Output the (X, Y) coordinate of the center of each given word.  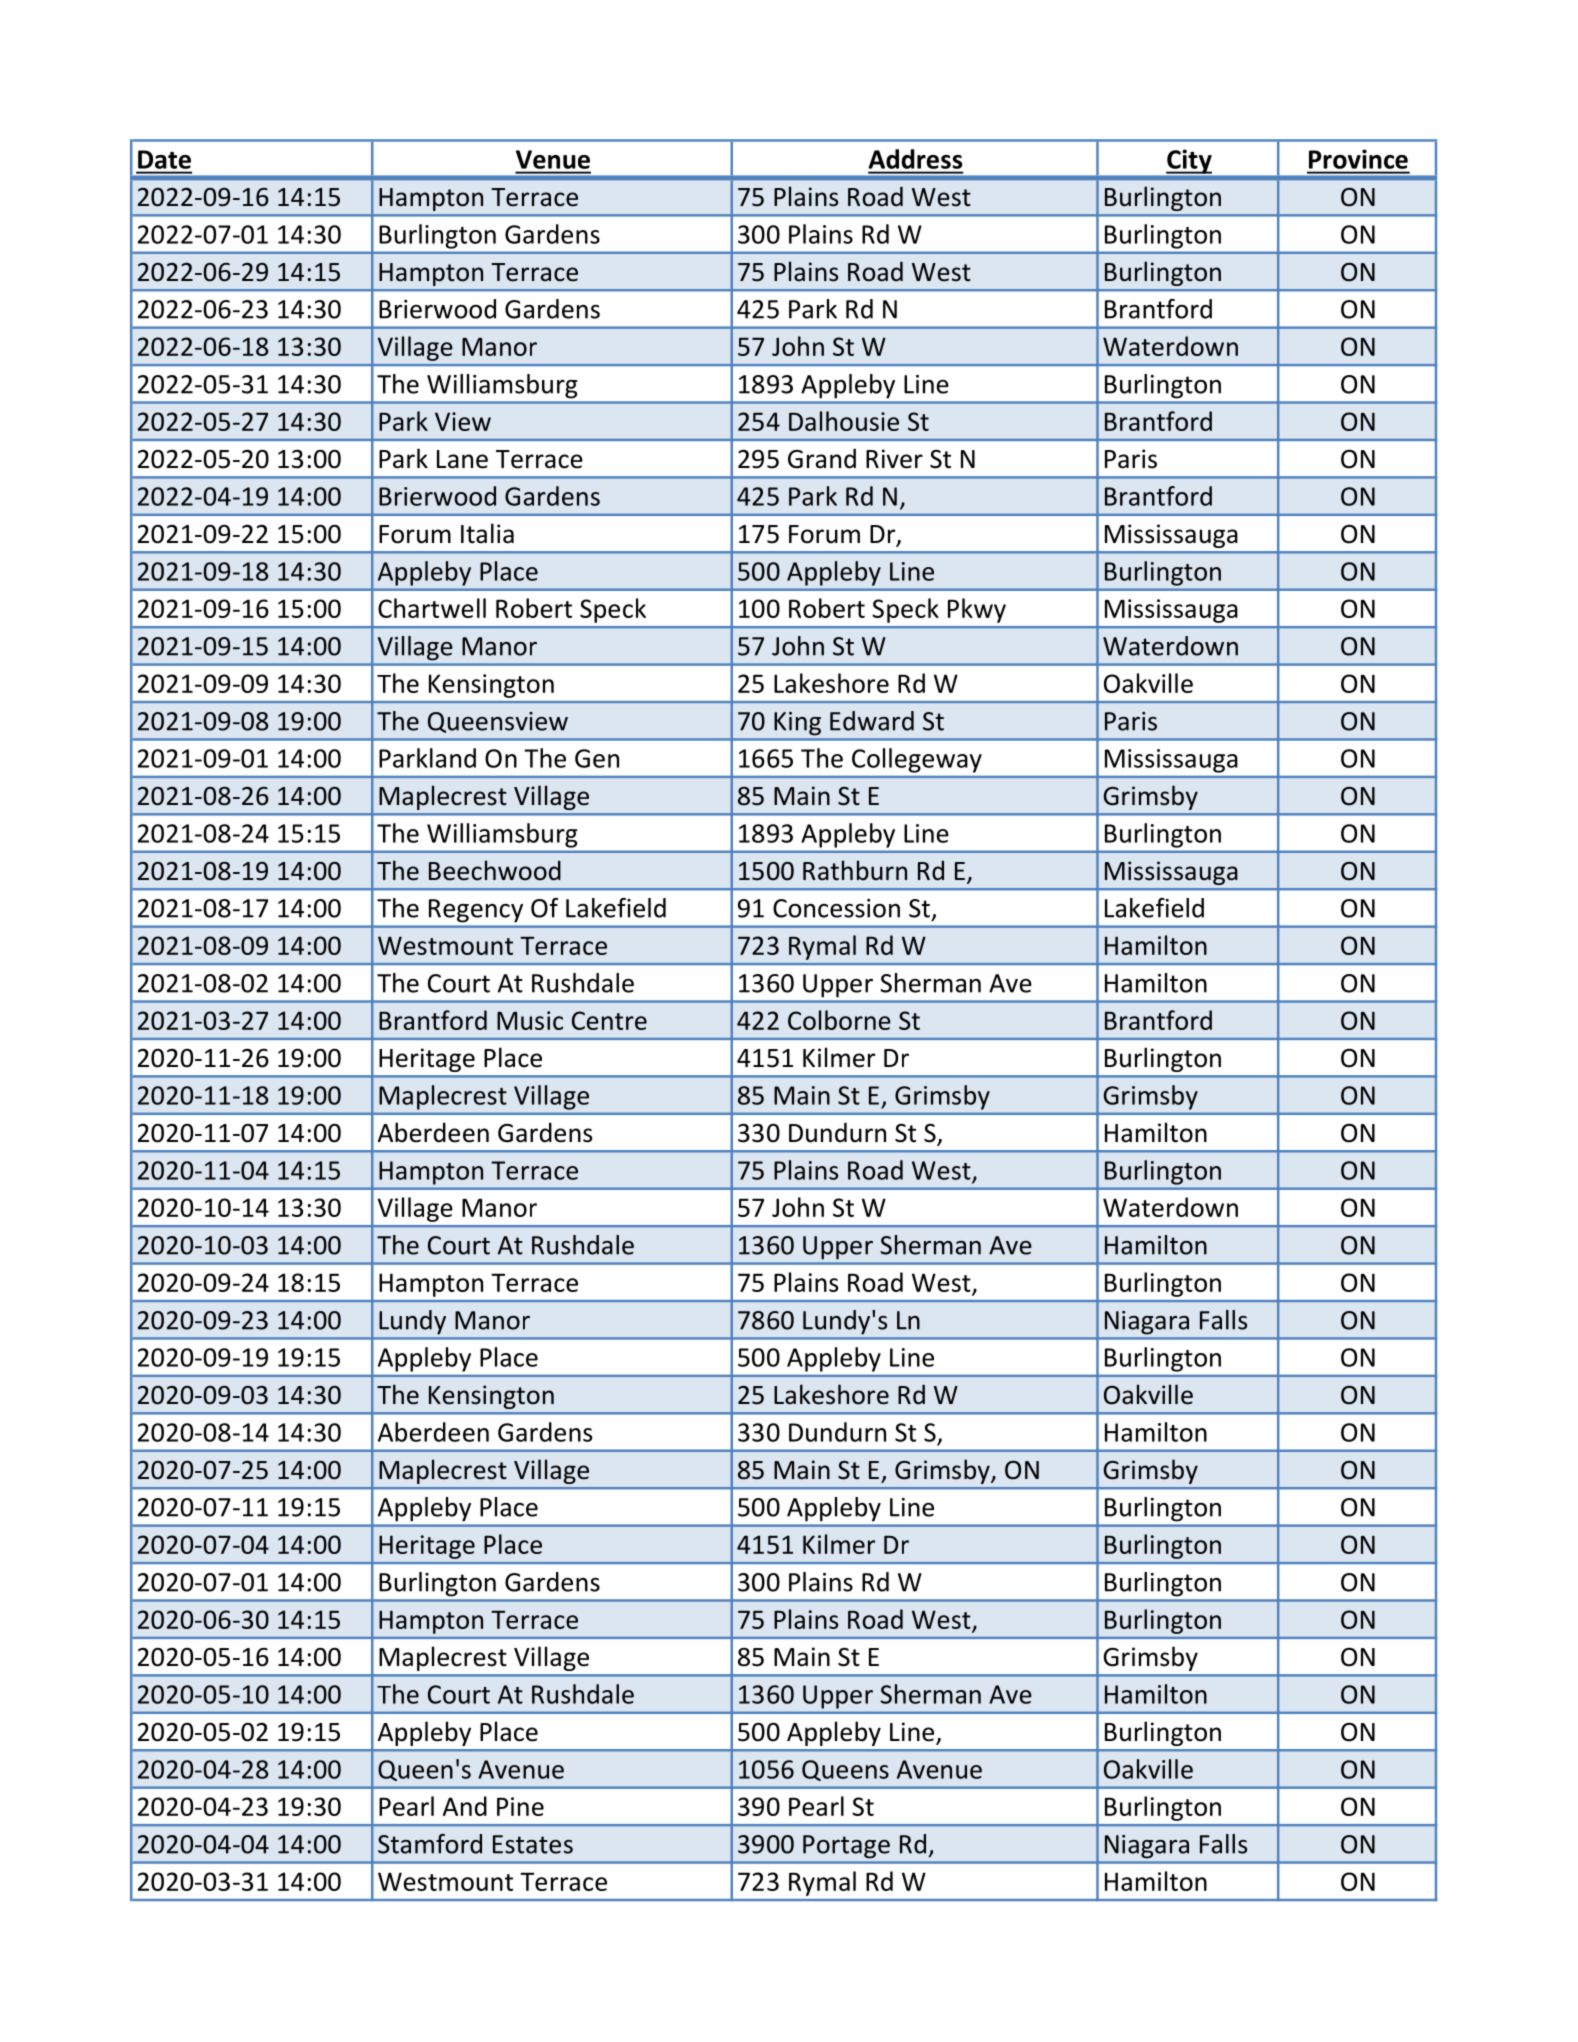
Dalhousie (844, 421)
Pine (520, 1806)
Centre (609, 1020)
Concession (836, 908)
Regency (476, 910)
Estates (533, 1844)
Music (530, 1020)
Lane (462, 459)
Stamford (430, 1844)
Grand (822, 458)
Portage (846, 1846)
